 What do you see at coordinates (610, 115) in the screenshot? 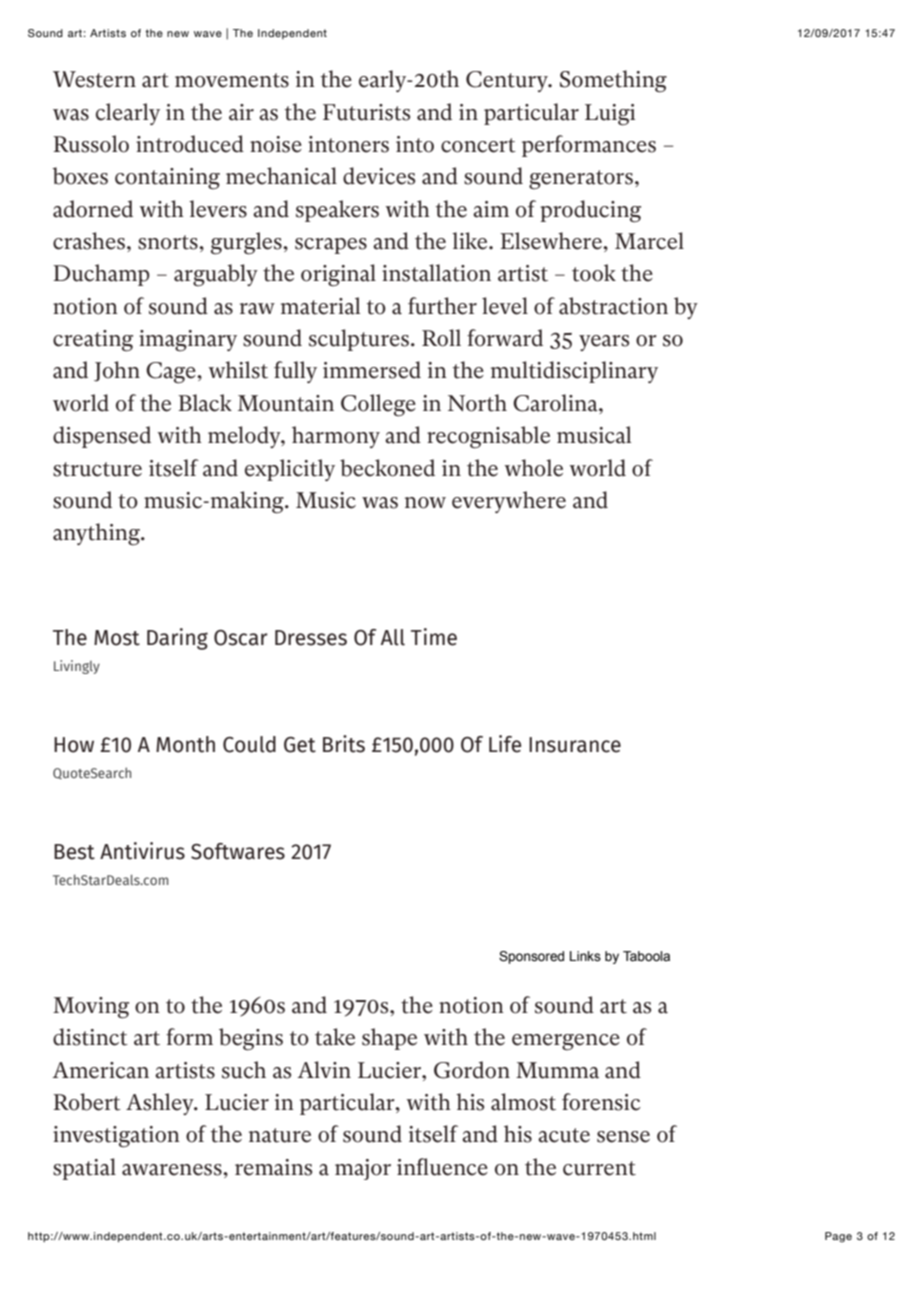
I see `Luigi` at bounding box center [610, 115].
